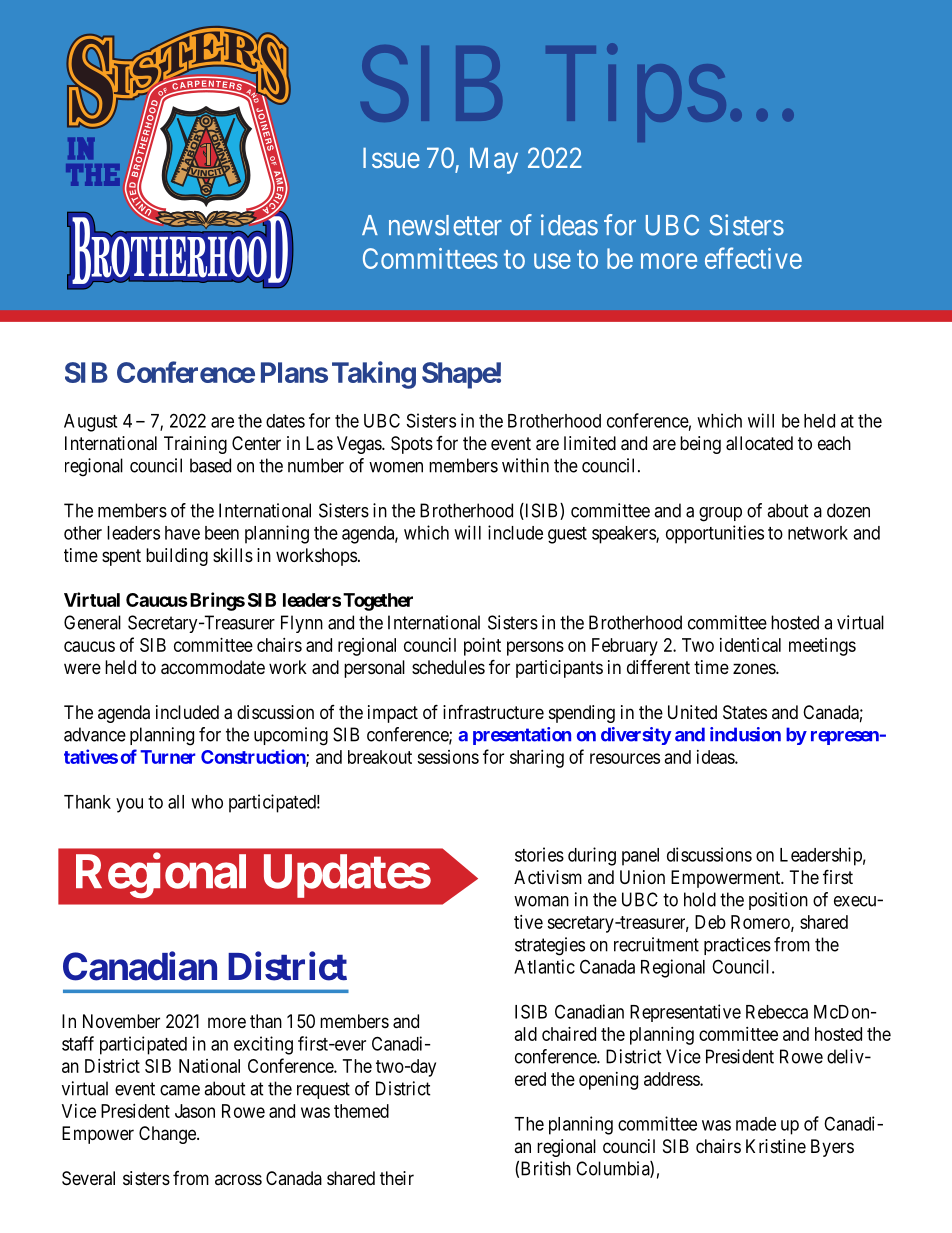 The width and height of the image is (952, 1233). Describe the element at coordinates (391, 158) in the image. I see `Issue` at that location.
